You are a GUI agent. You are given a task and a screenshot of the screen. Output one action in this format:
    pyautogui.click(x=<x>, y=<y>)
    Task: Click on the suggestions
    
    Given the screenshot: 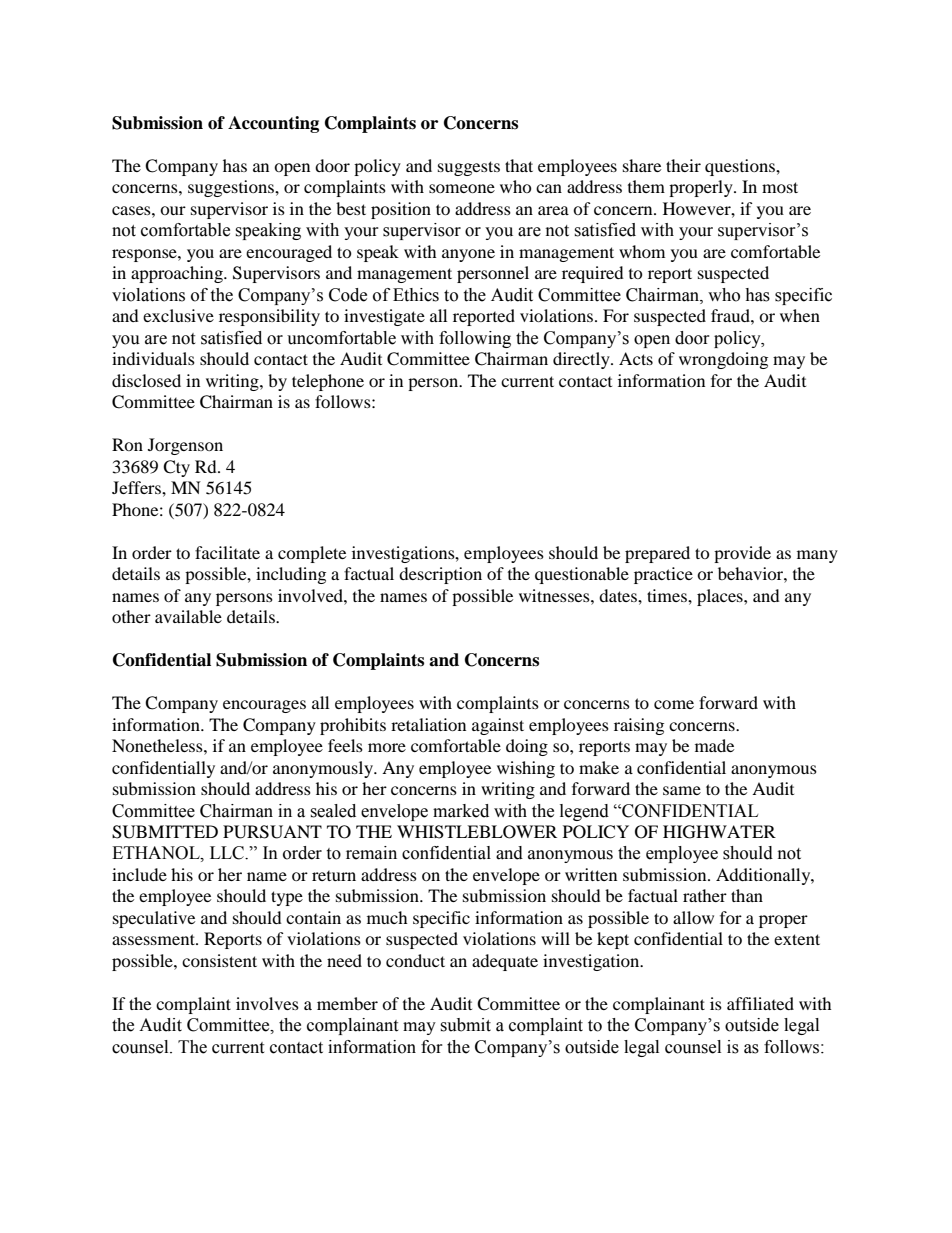 What is the action you would take?
    pyautogui.click(x=232, y=188)
